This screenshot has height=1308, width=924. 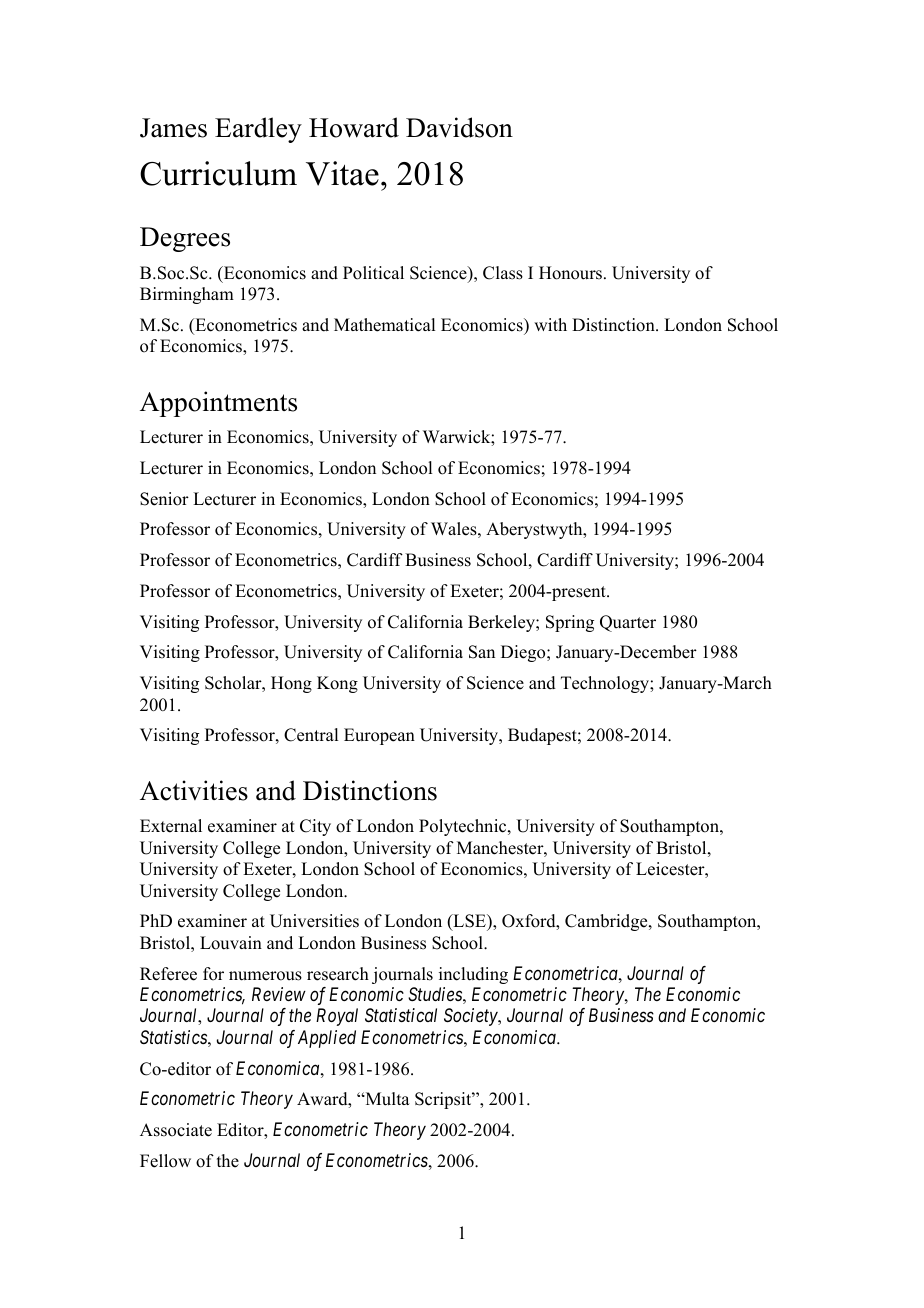 I want to click on Howard, so click(x=354, y=127).
